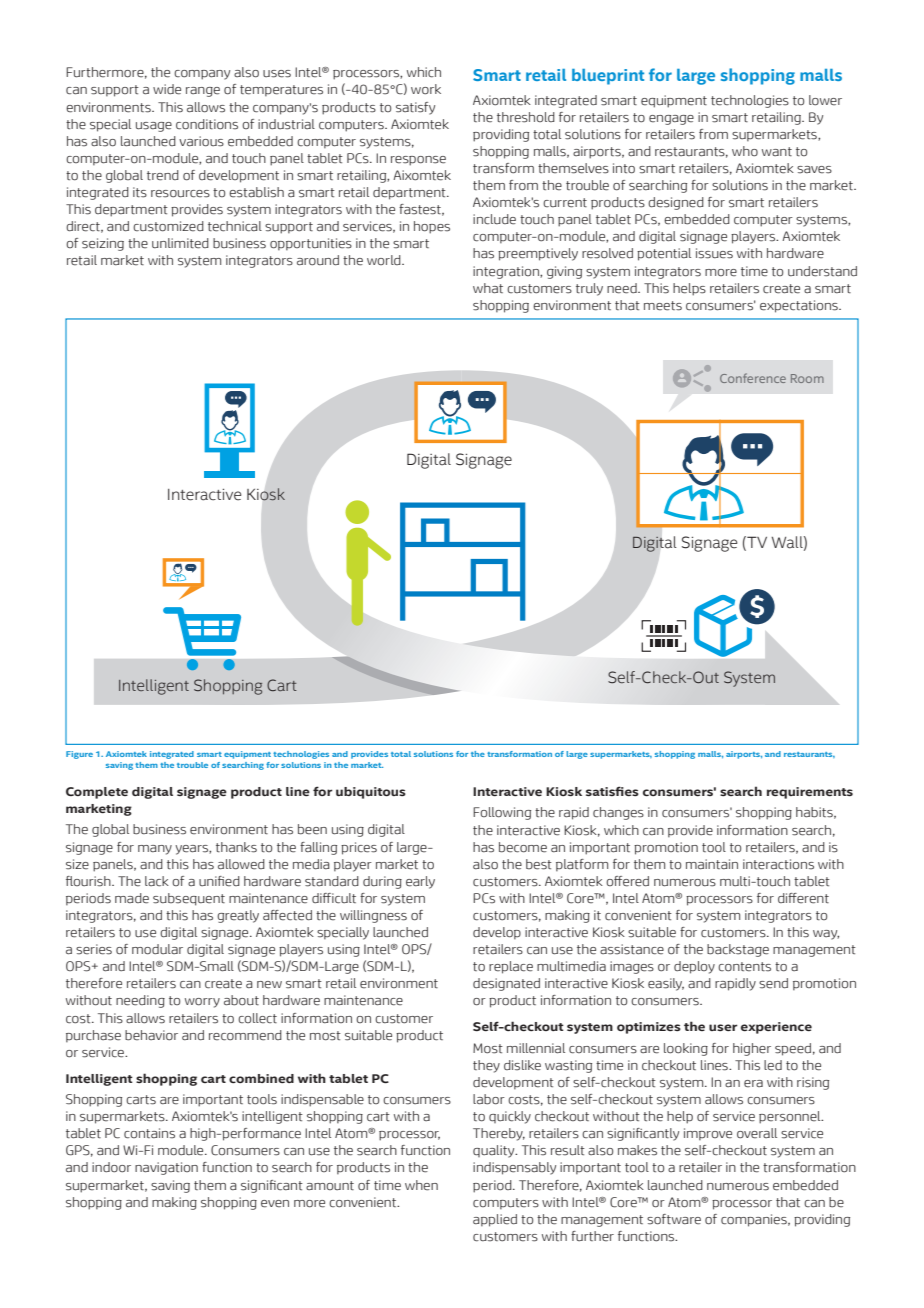  I want to click on ubiquitous, so click(371, 793).
